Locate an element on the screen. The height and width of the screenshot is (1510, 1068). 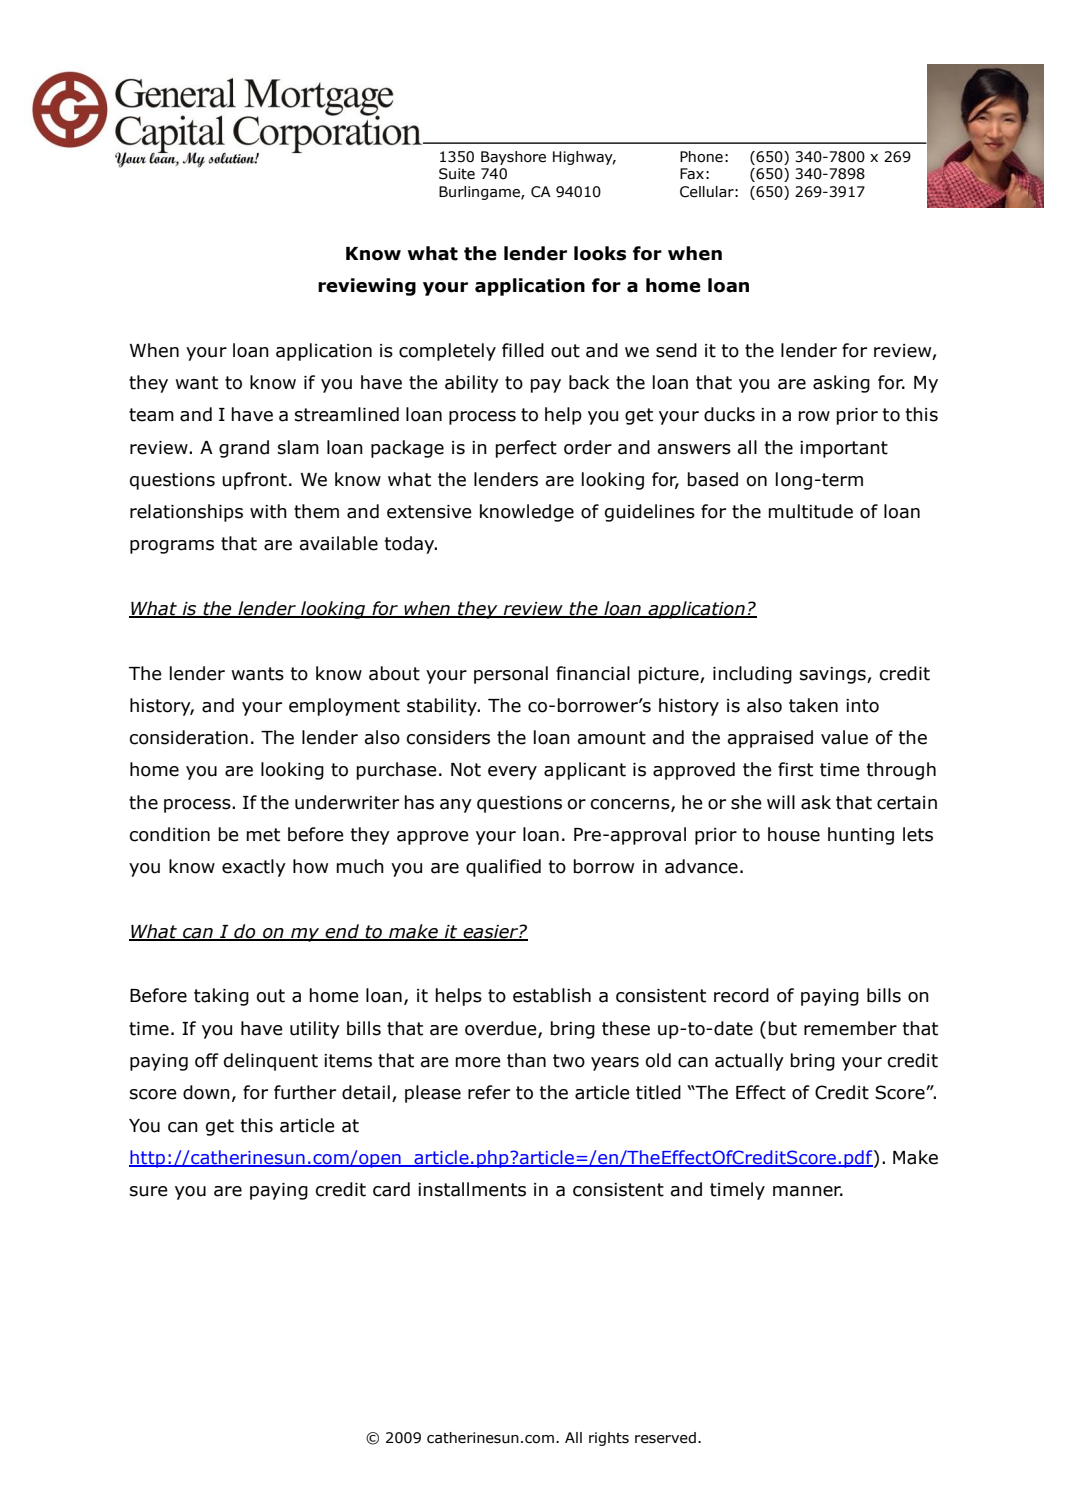
looks is located at coordinates (600, 253).
